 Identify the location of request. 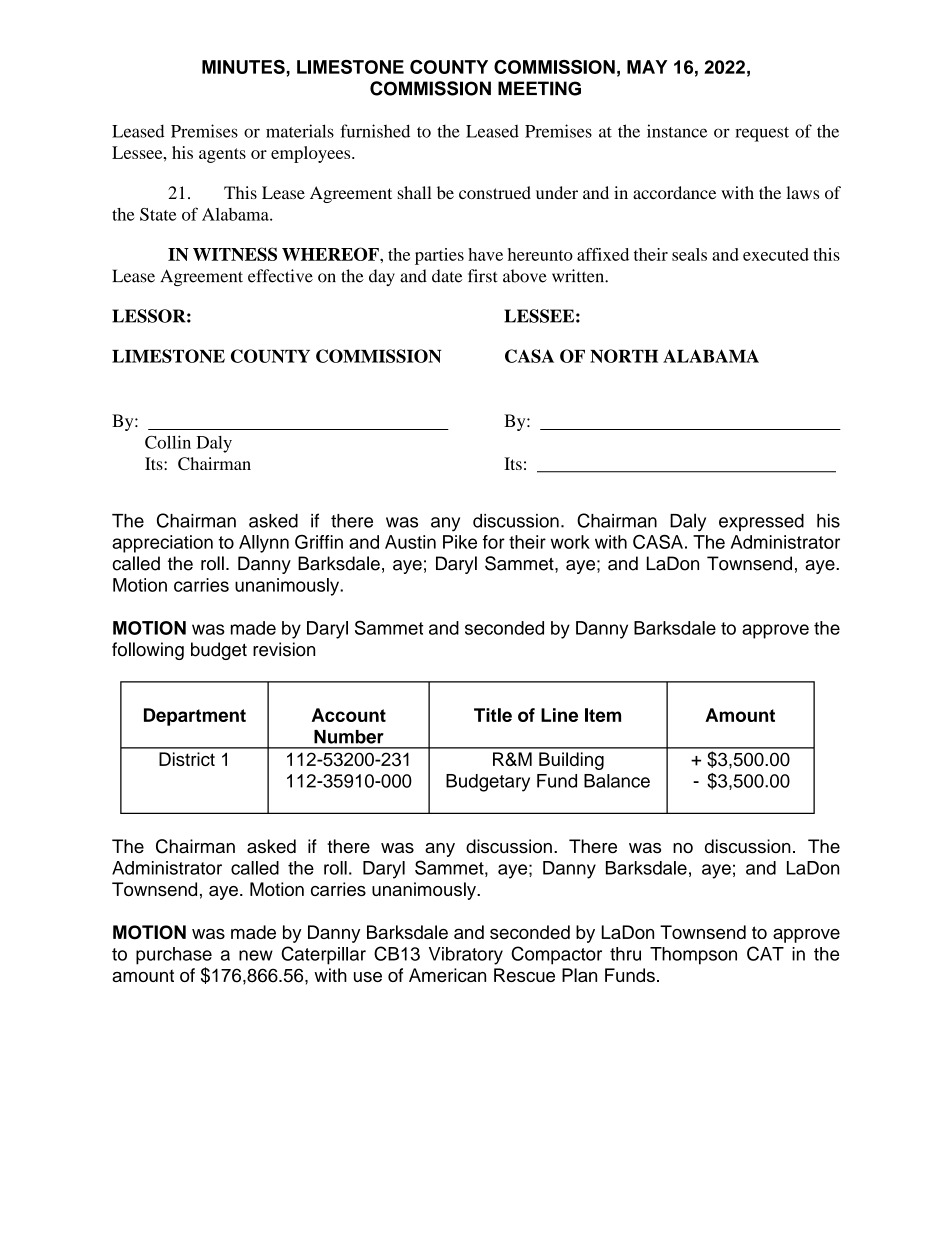
(762, 134).
